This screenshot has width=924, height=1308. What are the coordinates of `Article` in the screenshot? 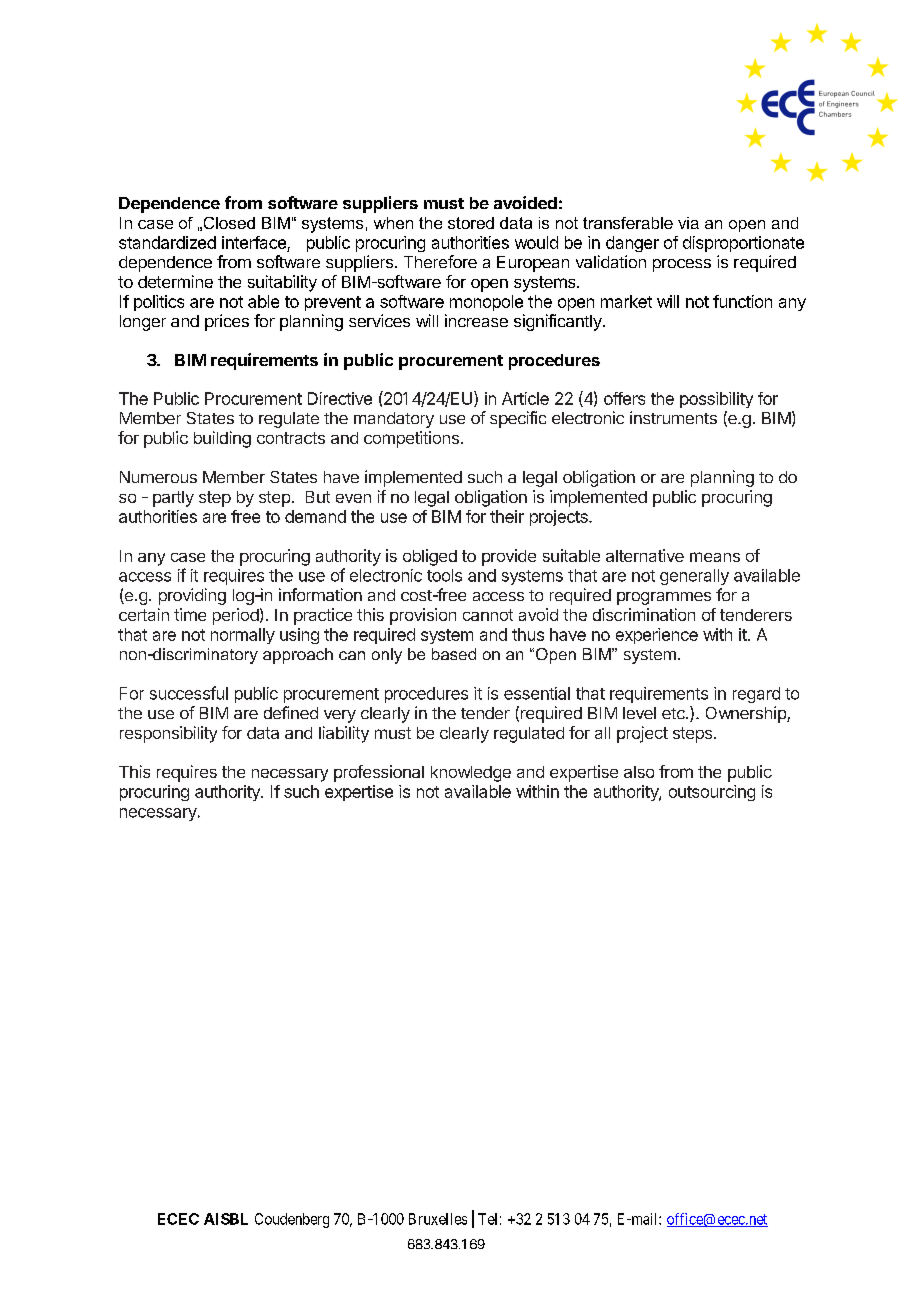 It's located at (525, 398).
